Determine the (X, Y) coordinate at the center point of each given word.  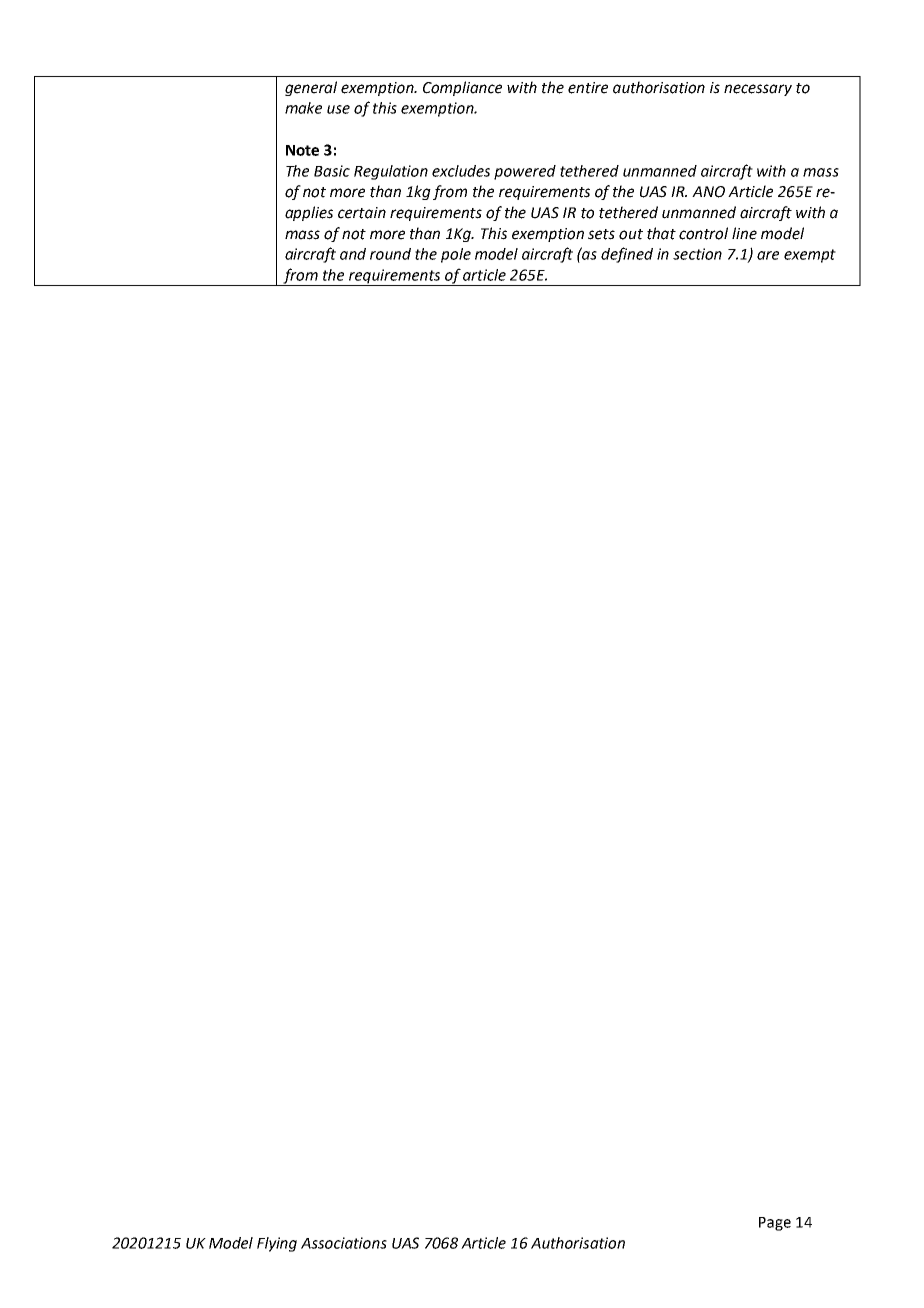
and (353, 254)
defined (627, 255)
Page (775, 1224)
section (697, 254)
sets (601, 234)
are (768, 255)
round (390, 254)
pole (456, 255)
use (338, 109)
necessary (758, 90)
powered (525, 172)
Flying (277, 1244)
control (703, 233)
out (631, 234)
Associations (344, 1243)
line (744, 233)
